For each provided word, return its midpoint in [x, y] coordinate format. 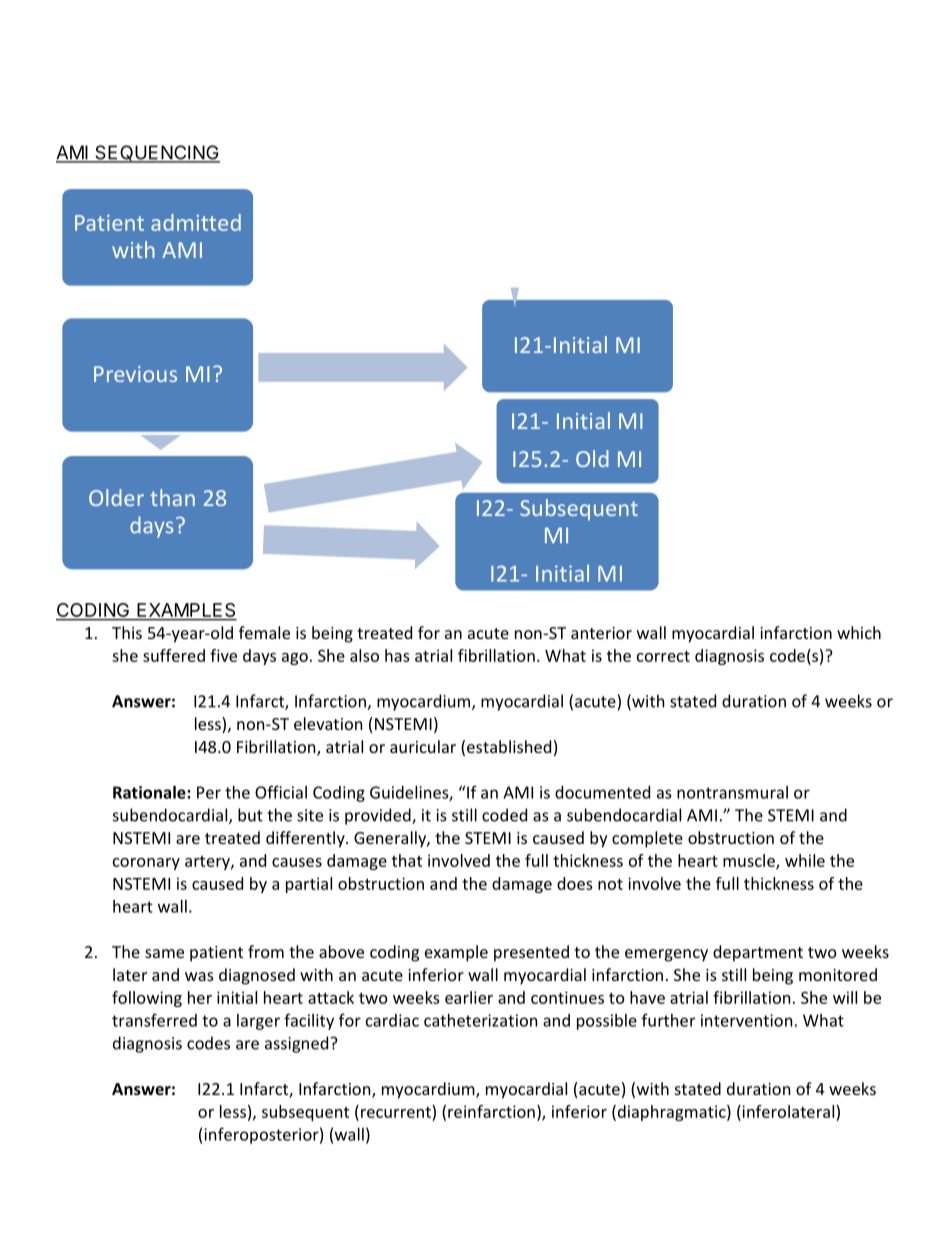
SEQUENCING [156, 154]
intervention [746, 1020]
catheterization [480, 1020]
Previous [135, 374]
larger [258, 1022]
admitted [196, 222]
